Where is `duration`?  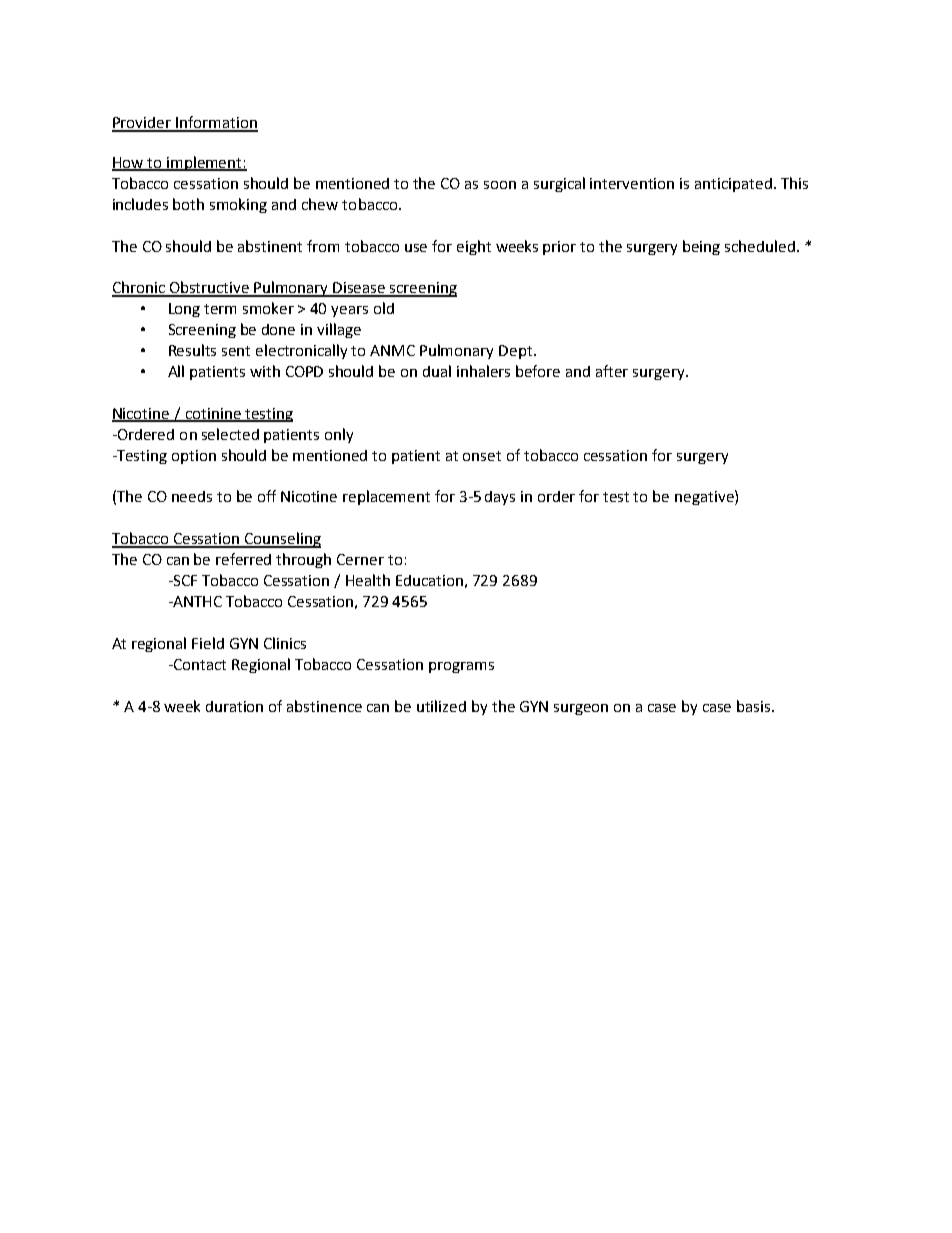 duration is located at coordinates (234, 706).
